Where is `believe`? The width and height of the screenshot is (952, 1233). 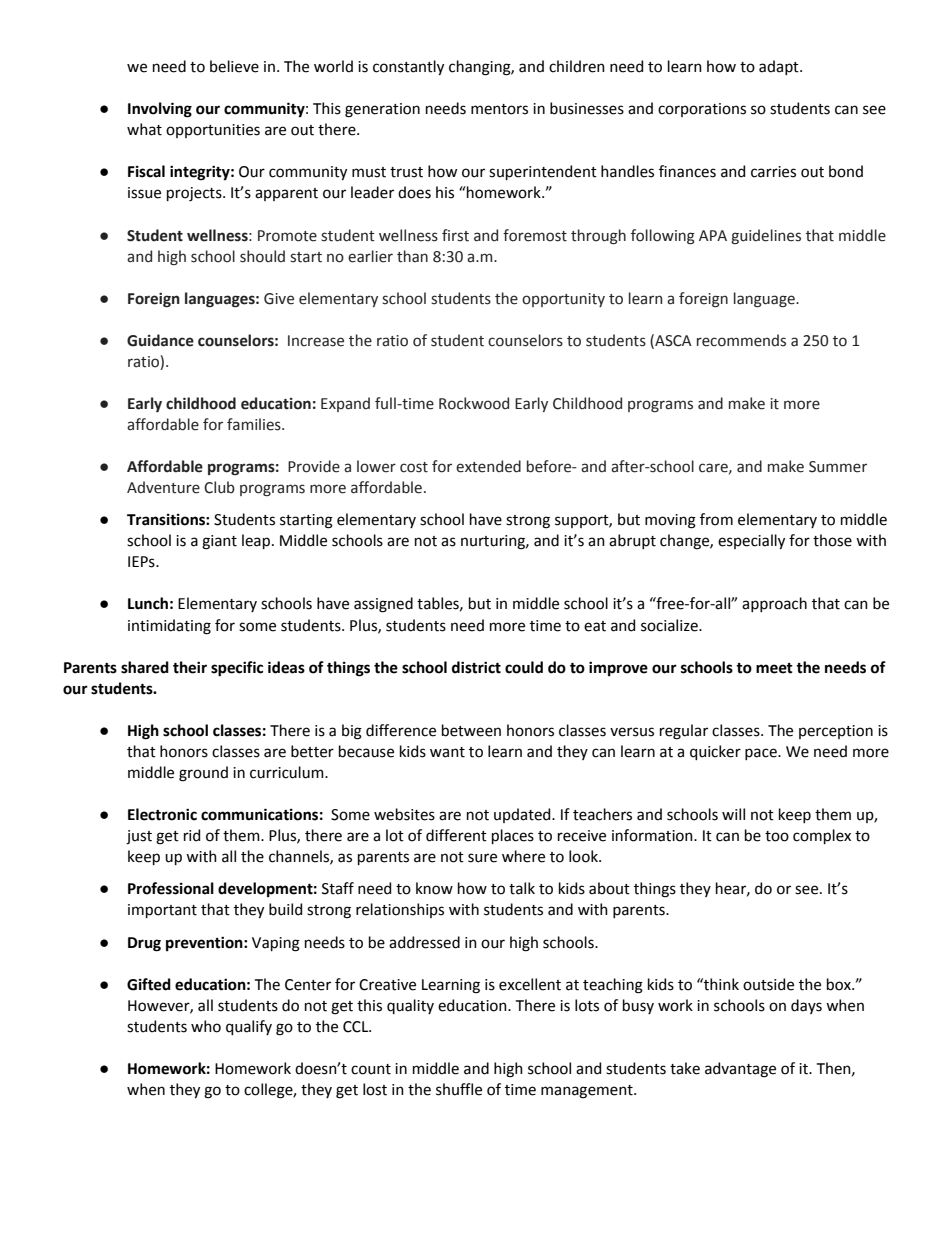
believe is located at coordinates (234, 66).
